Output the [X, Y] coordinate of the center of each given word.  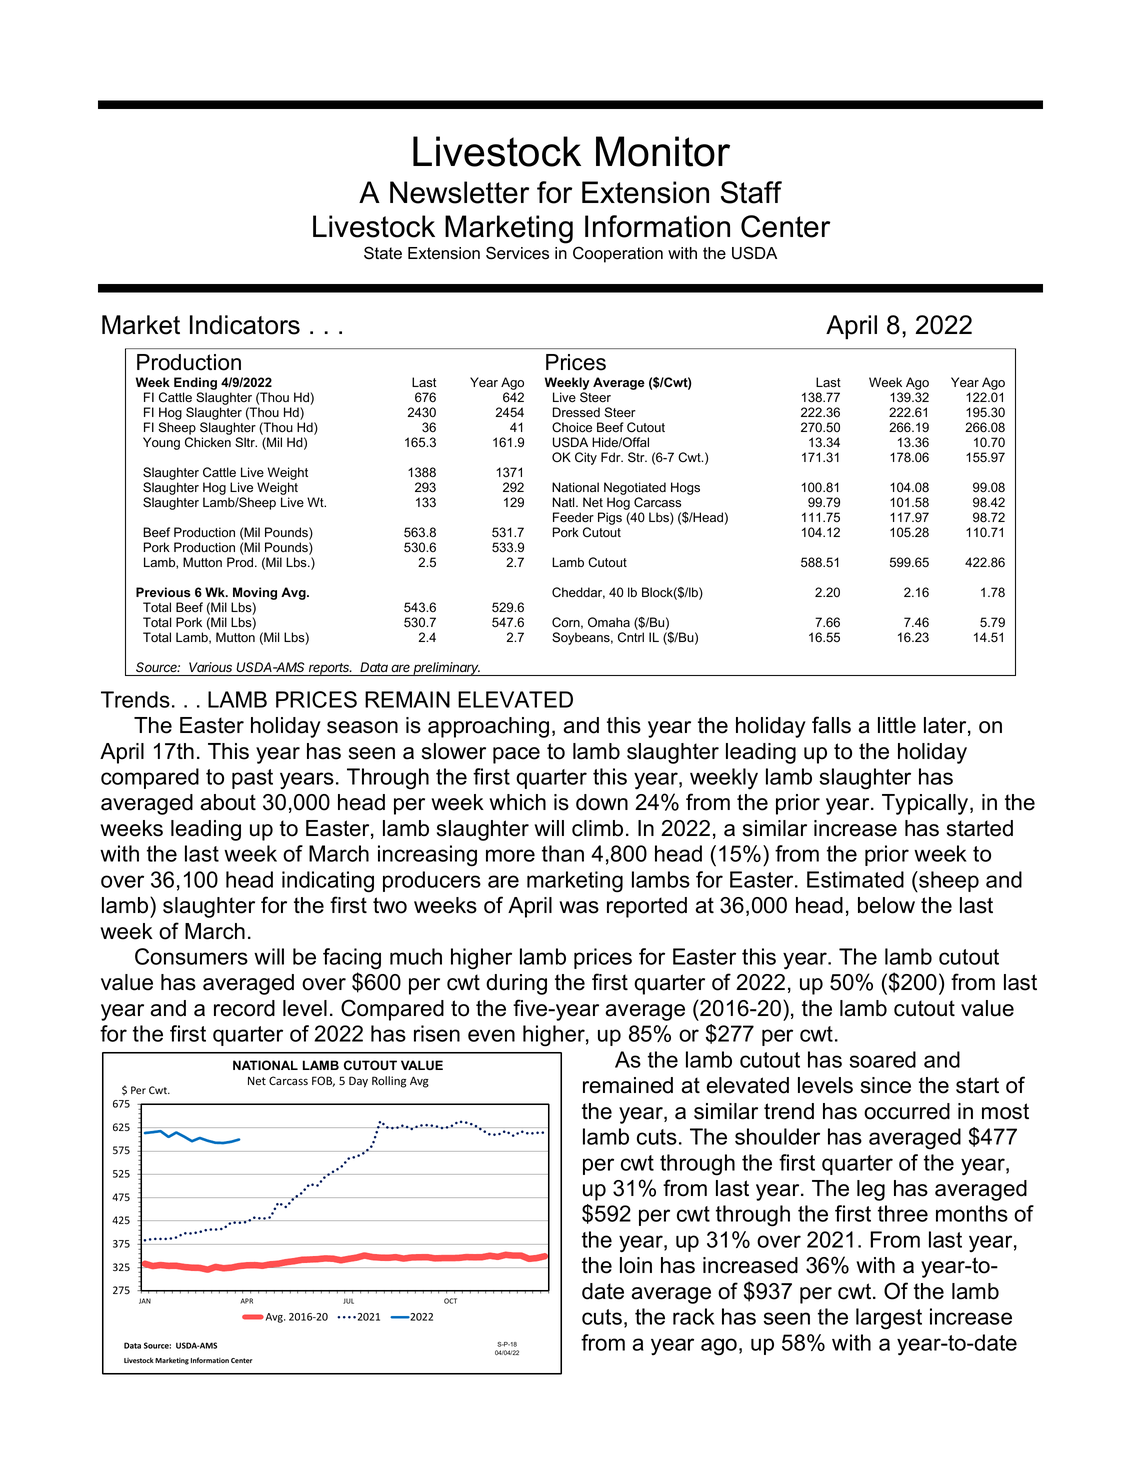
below [886, 905]
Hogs [685, 488]
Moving [255, 593]
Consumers [191, 956]
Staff [751, 192]
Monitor [663, 151]
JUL [348, 1301]
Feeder [573, 517]
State [383, 253]
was [579, 907]
